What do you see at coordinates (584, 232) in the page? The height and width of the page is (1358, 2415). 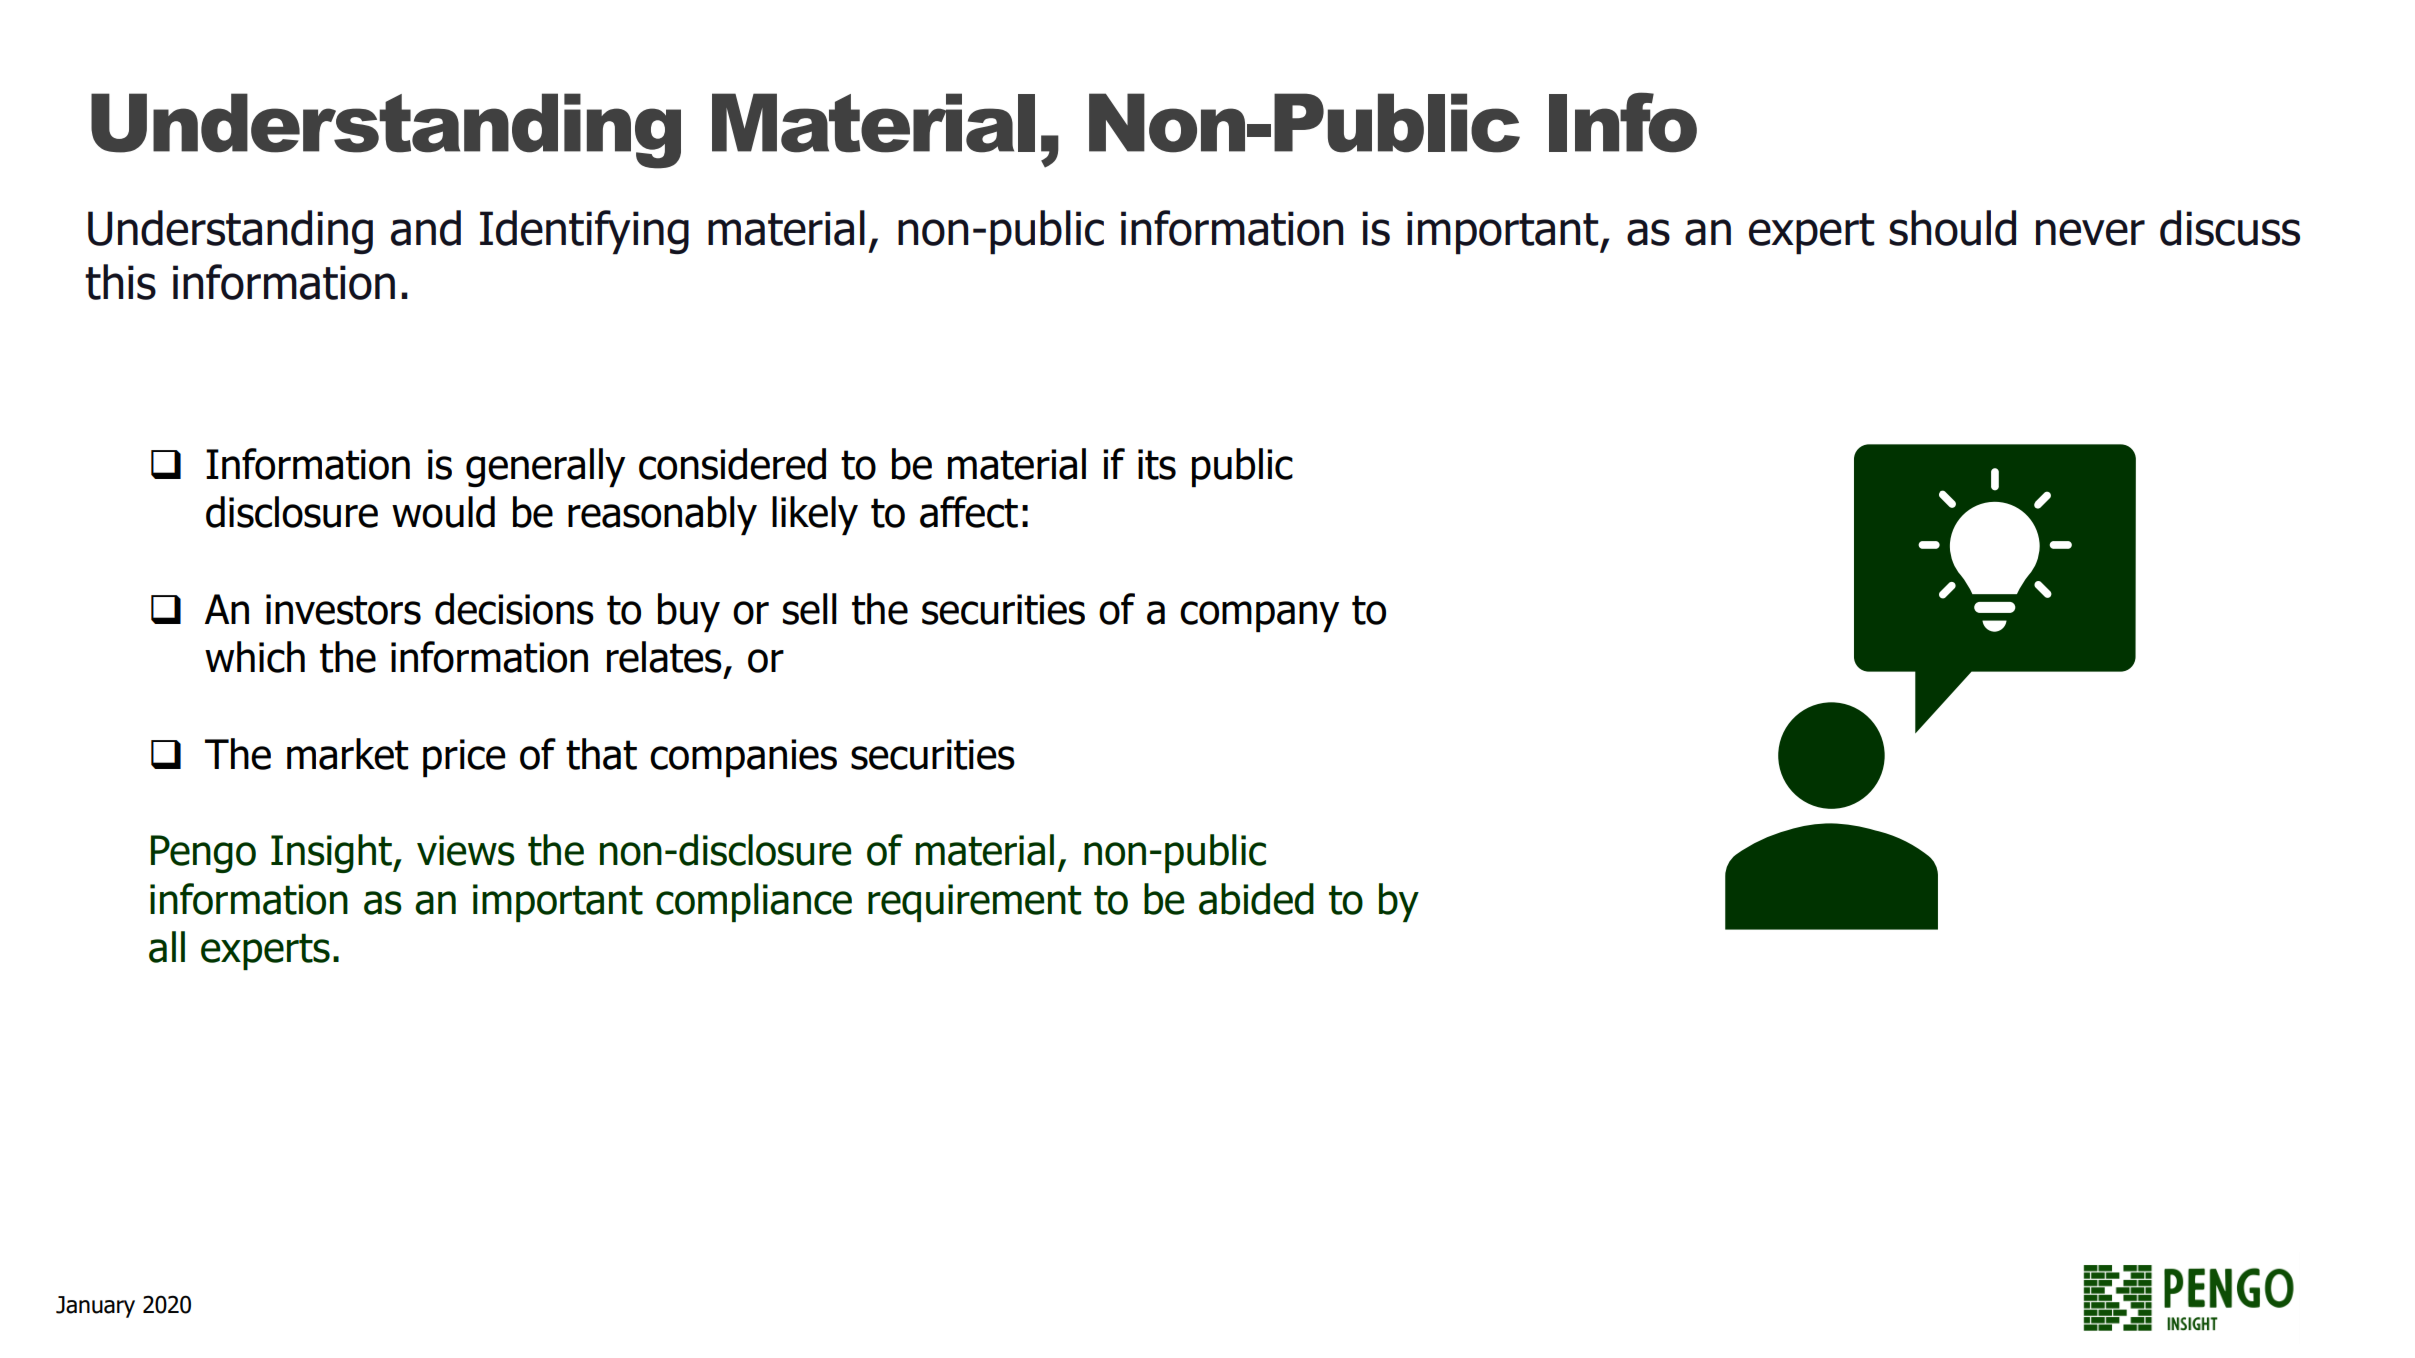 I see `Identifying` at bounding box center [584, 232].
